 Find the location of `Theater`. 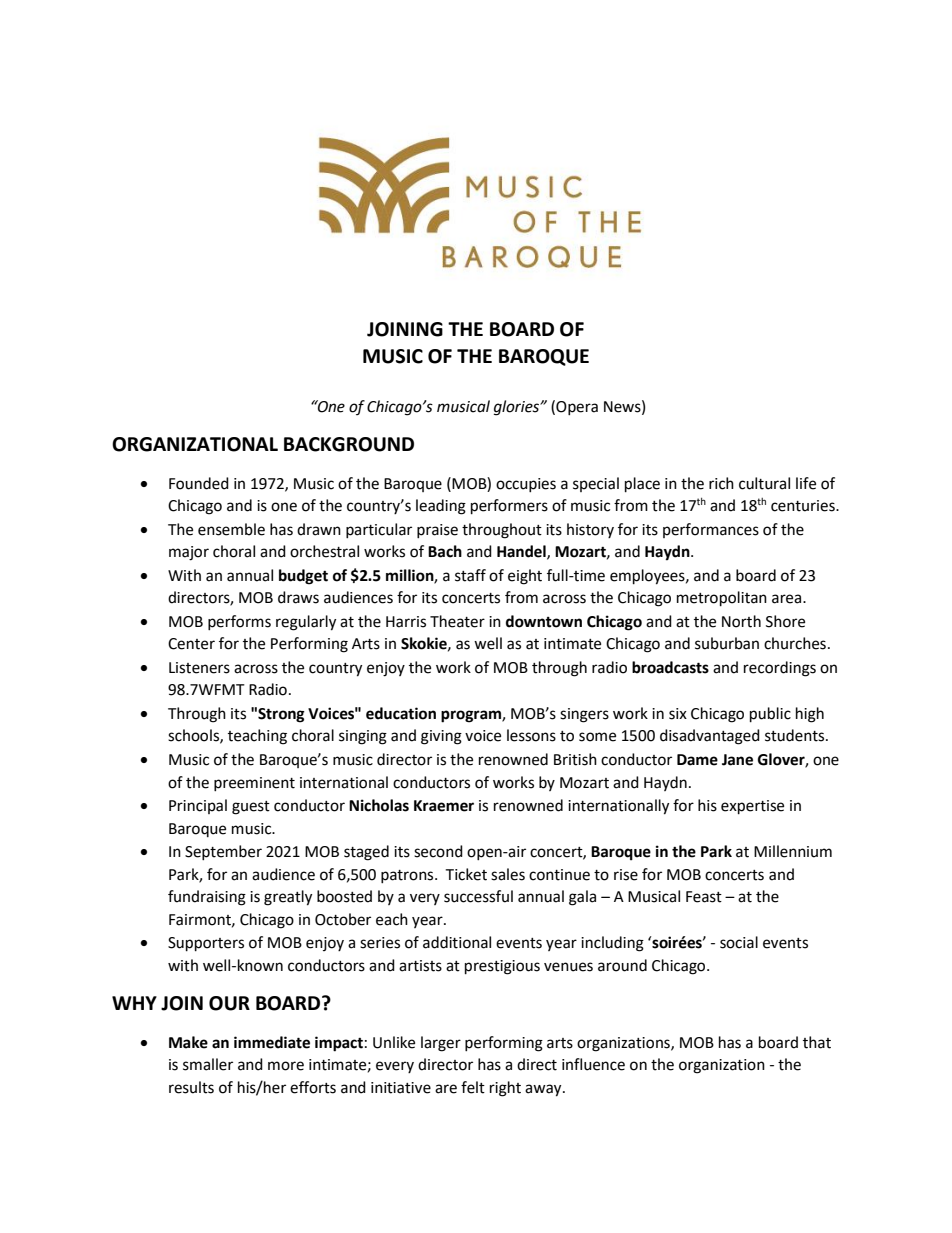

Theater is located at coordinates (457, 621).
